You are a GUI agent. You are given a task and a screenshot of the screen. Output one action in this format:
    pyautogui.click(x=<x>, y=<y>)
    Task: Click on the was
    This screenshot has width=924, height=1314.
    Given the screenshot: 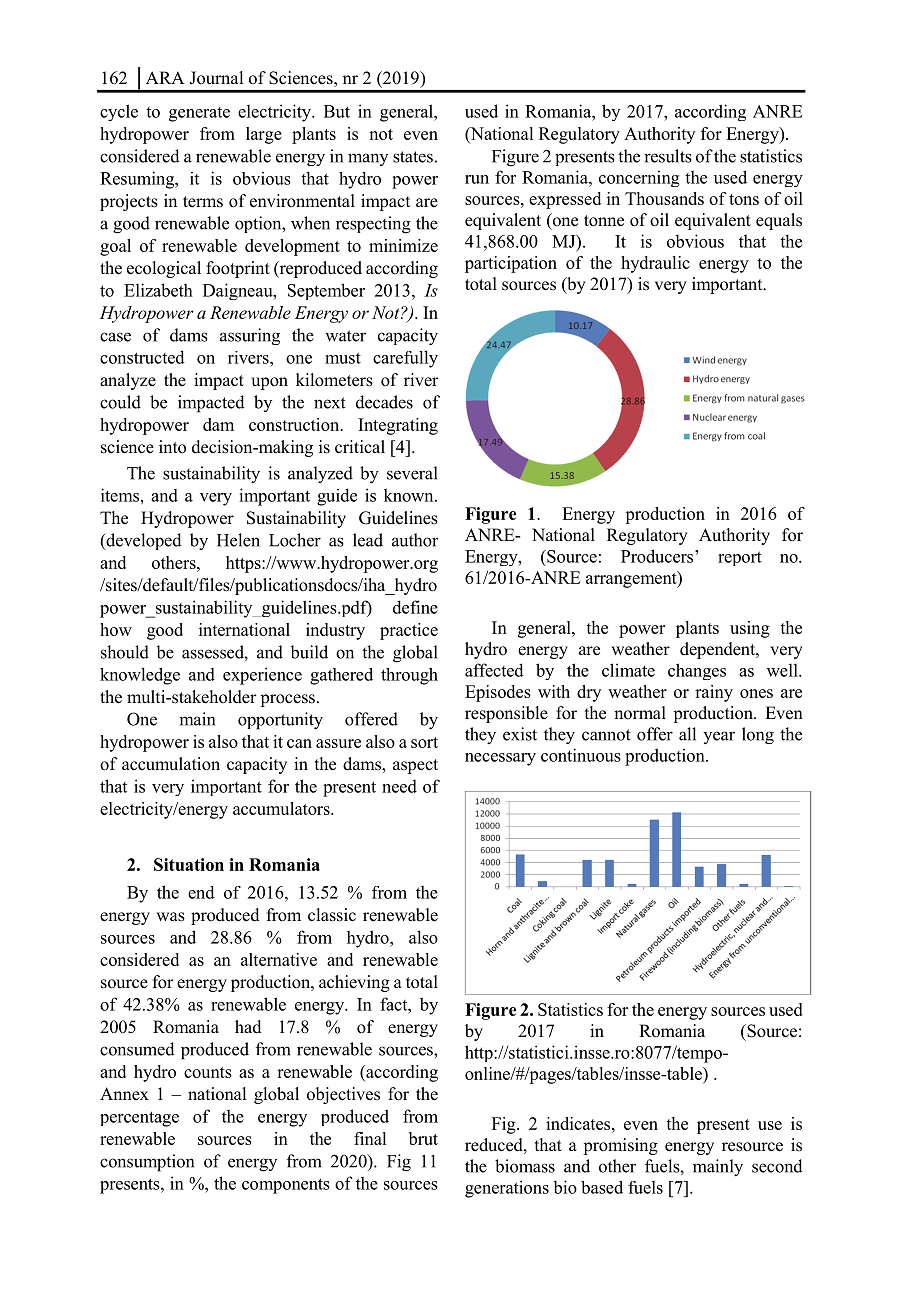 What is the action you would take?
    pyautogui.click(x=171, y=917)
